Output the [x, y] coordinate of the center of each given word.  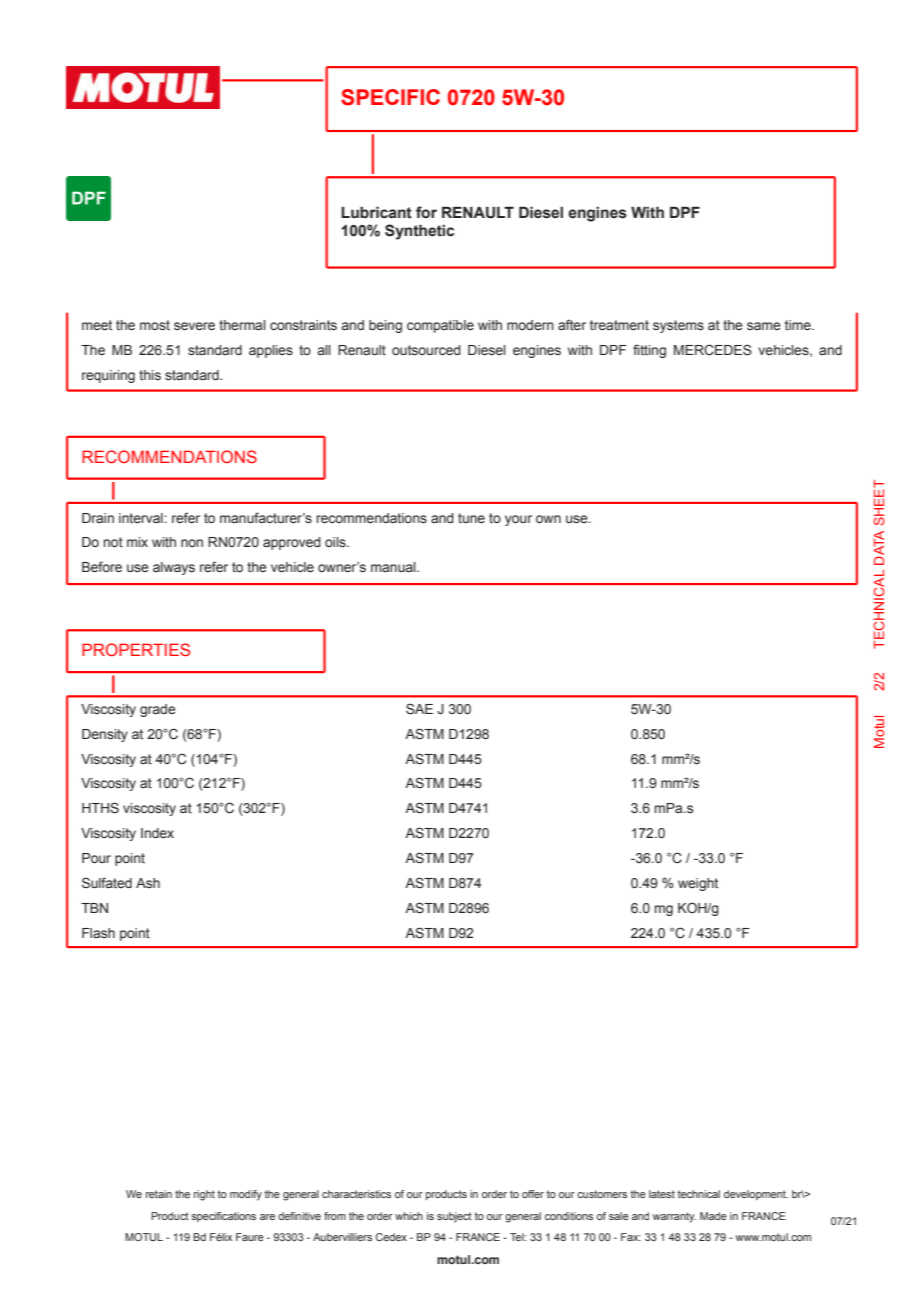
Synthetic [419, 232]
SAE [419, 709]
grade [158, 710]
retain [159, 1194]
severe [194, 326]
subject [454, 1217]
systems [678, 326]
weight [698, 884]
